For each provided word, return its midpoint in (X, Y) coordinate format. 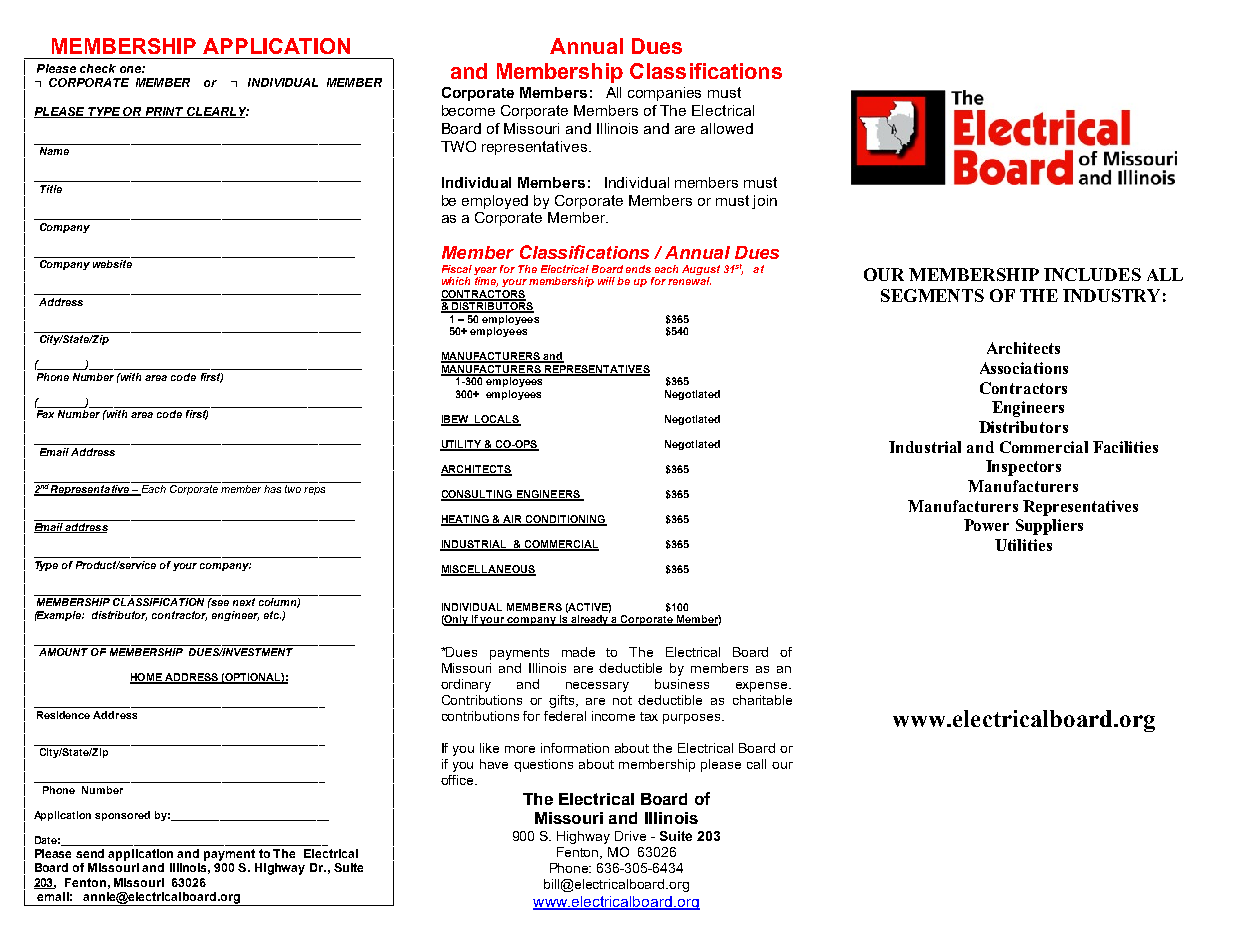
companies (664, 94)
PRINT (164, 112)
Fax (45, 414)
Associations (1024, 368)
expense (763, 687)
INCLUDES (1092, 274)
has (272, 489)
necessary (597, 687)
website (112, 264)
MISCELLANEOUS (488, 570)
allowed (727, 128)
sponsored (122, 816)
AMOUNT (63, 652)
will (608, 281)
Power (986, 525)
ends (638, 269)
